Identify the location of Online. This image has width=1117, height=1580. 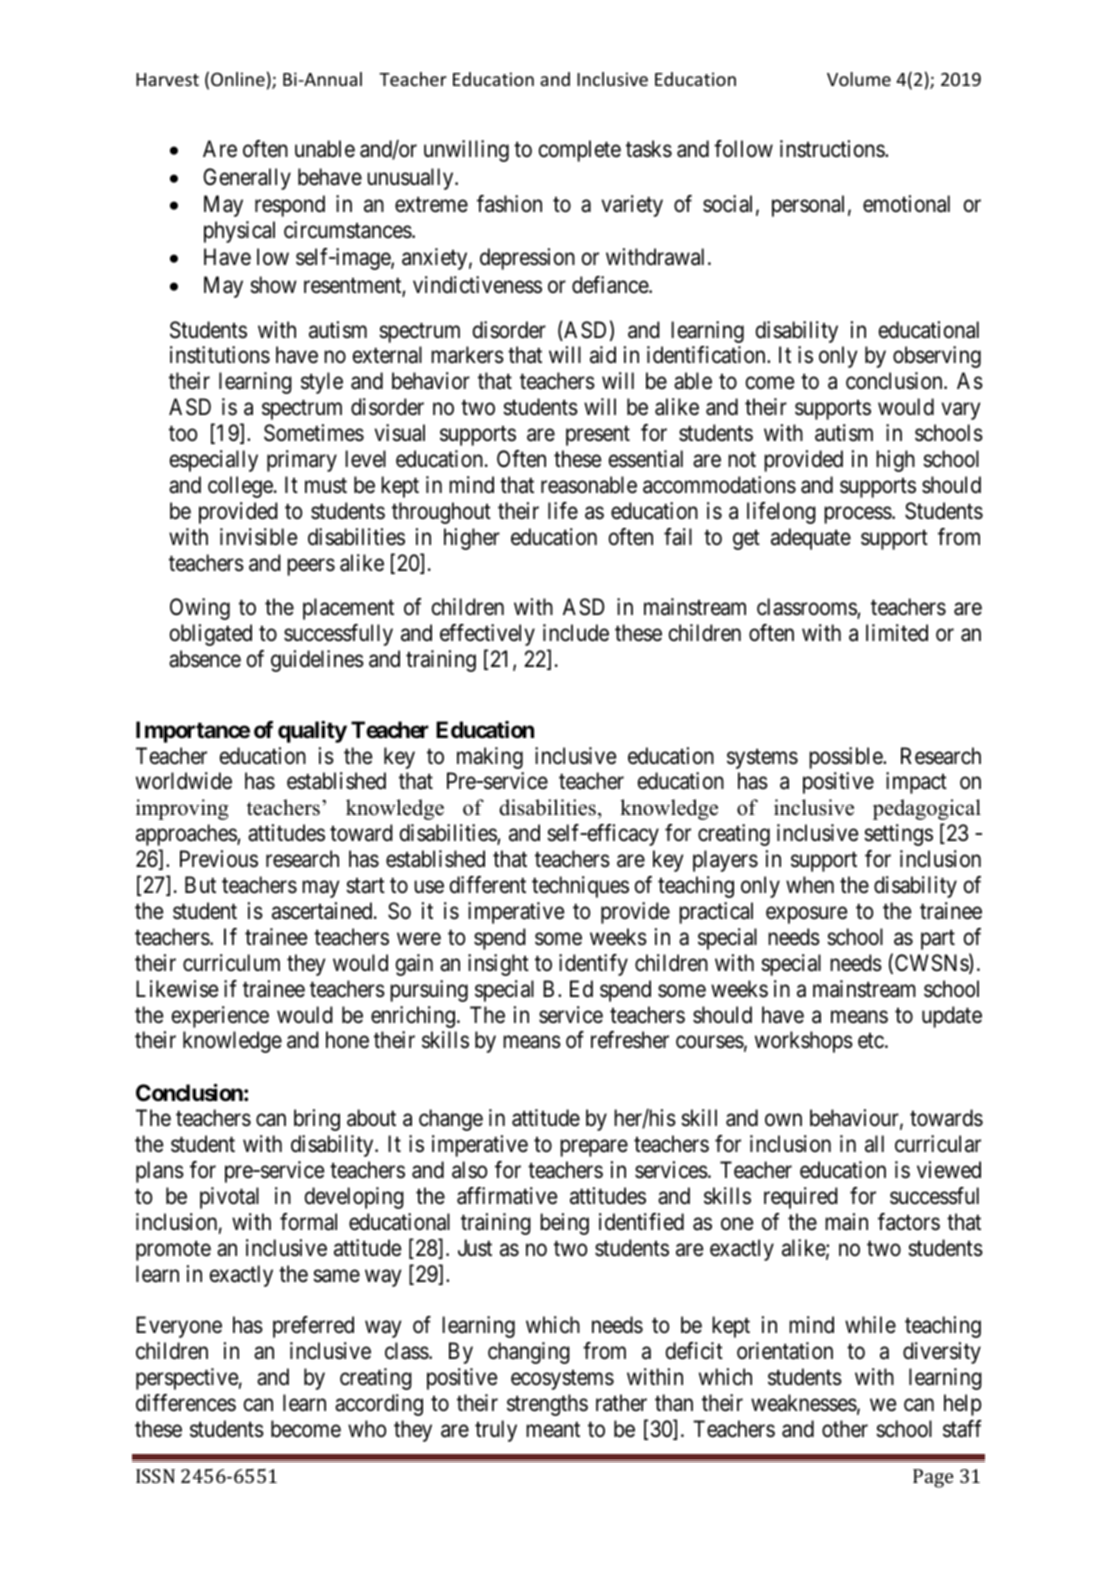
(238, 79).
